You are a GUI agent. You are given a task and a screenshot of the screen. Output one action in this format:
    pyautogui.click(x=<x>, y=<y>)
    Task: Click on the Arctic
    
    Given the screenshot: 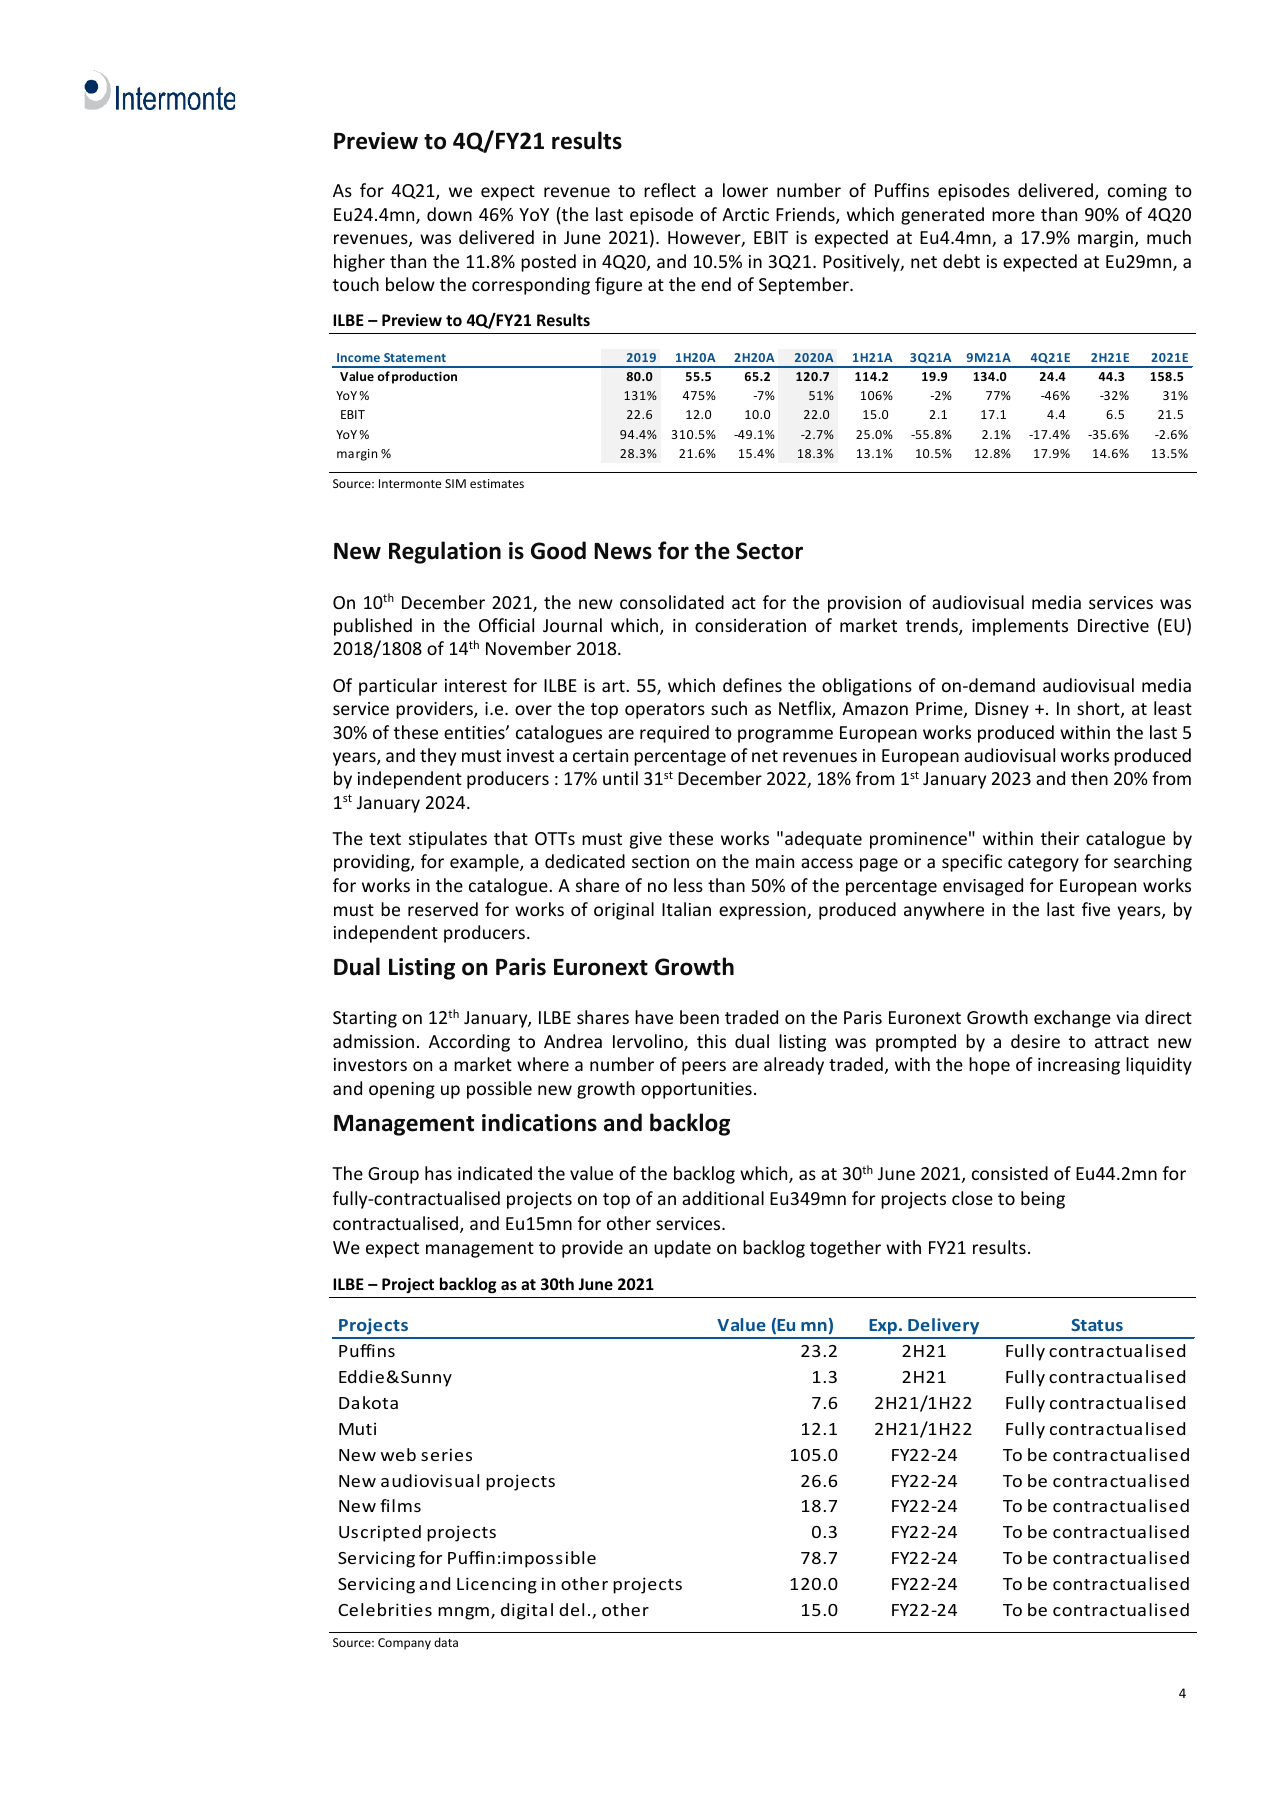 What is the action you would take?
    pyautogui.click(x=745, y=214)
